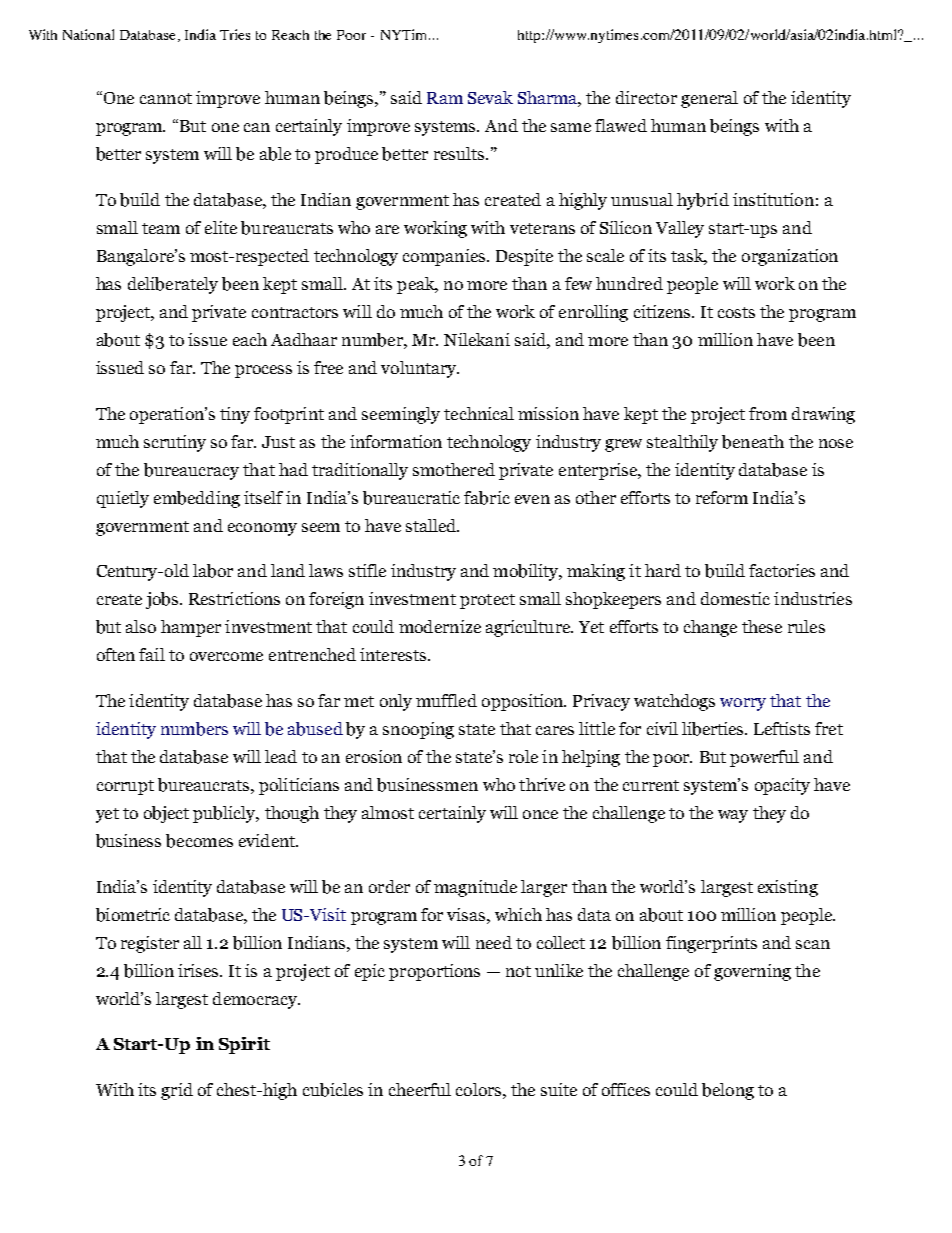 Image resolution: width=952 pixels, height=1233 pixels. I want to click on cheerful, so click(420, 1089).
